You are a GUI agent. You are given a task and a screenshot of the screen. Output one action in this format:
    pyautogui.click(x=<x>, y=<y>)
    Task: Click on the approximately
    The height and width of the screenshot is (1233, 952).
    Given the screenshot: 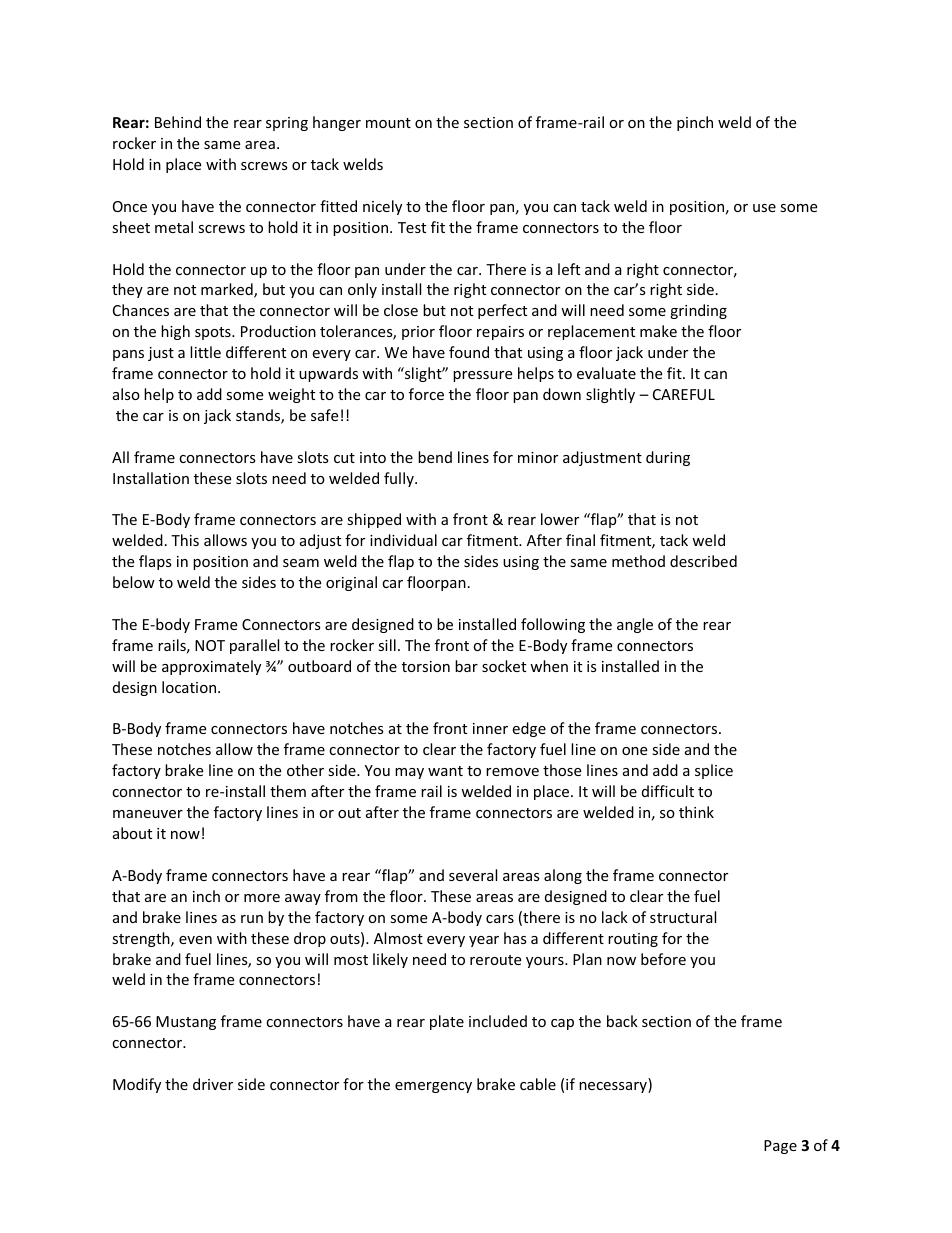 What is the action you would take?
    pyautogui.click(x=211, y=667)
